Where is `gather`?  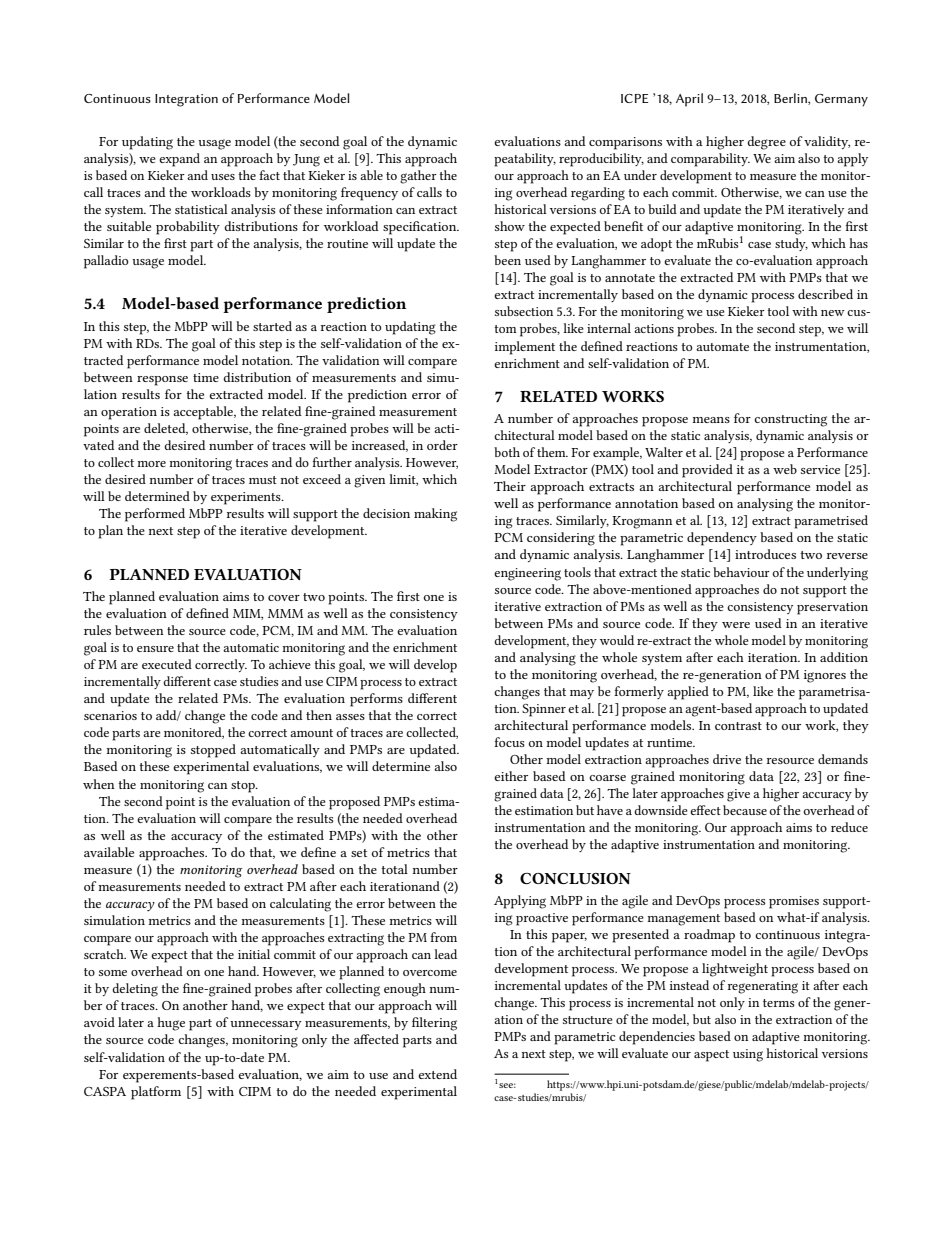 gather is located at coordinates (418, 177).
